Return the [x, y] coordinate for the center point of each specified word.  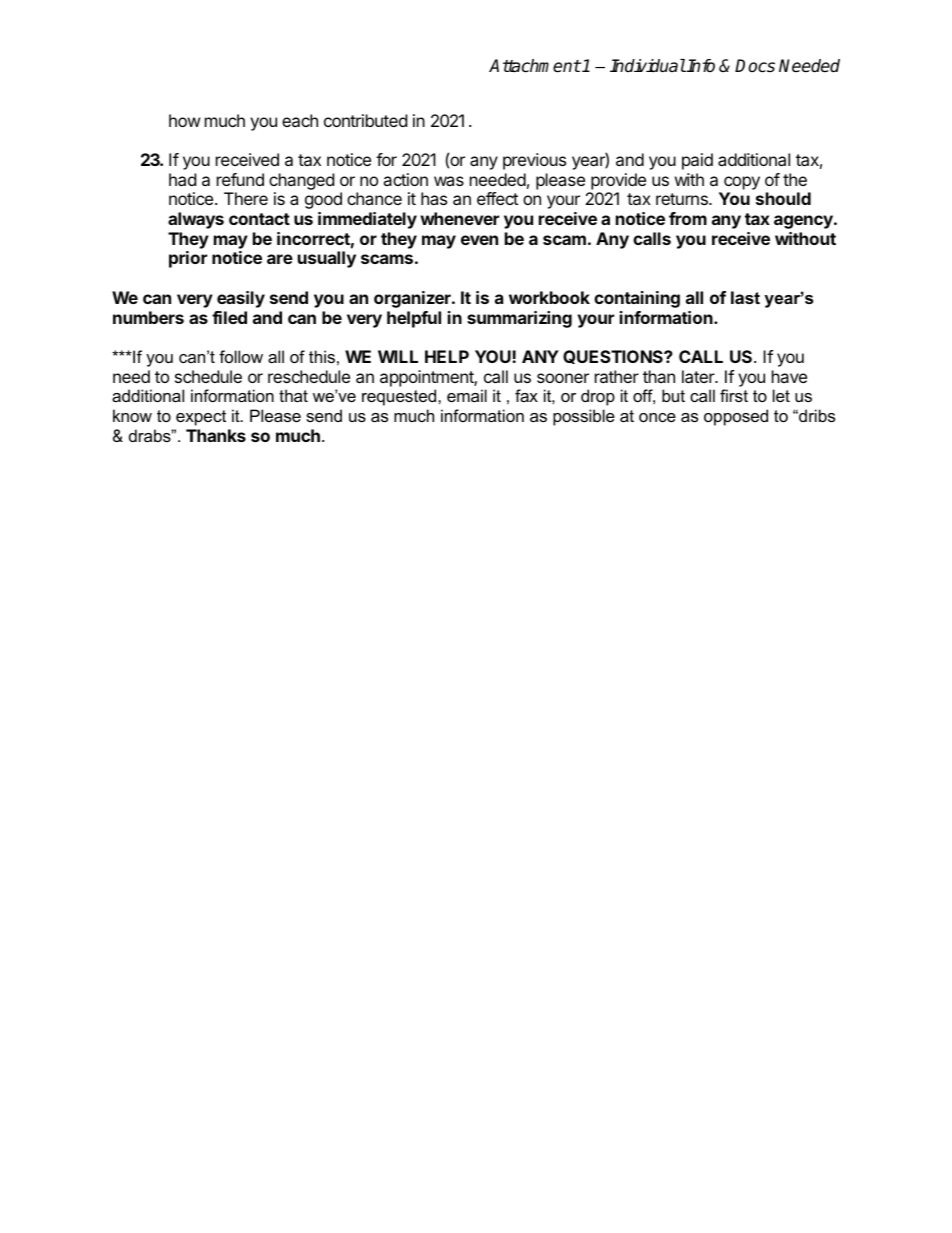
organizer [413, 299]
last [745, 297]
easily [241, 299]
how [185, 120]
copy [742, 183]
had [182, 179]
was [449, 181]
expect [201, 418]
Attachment [535, 66]
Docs [755, 66]
